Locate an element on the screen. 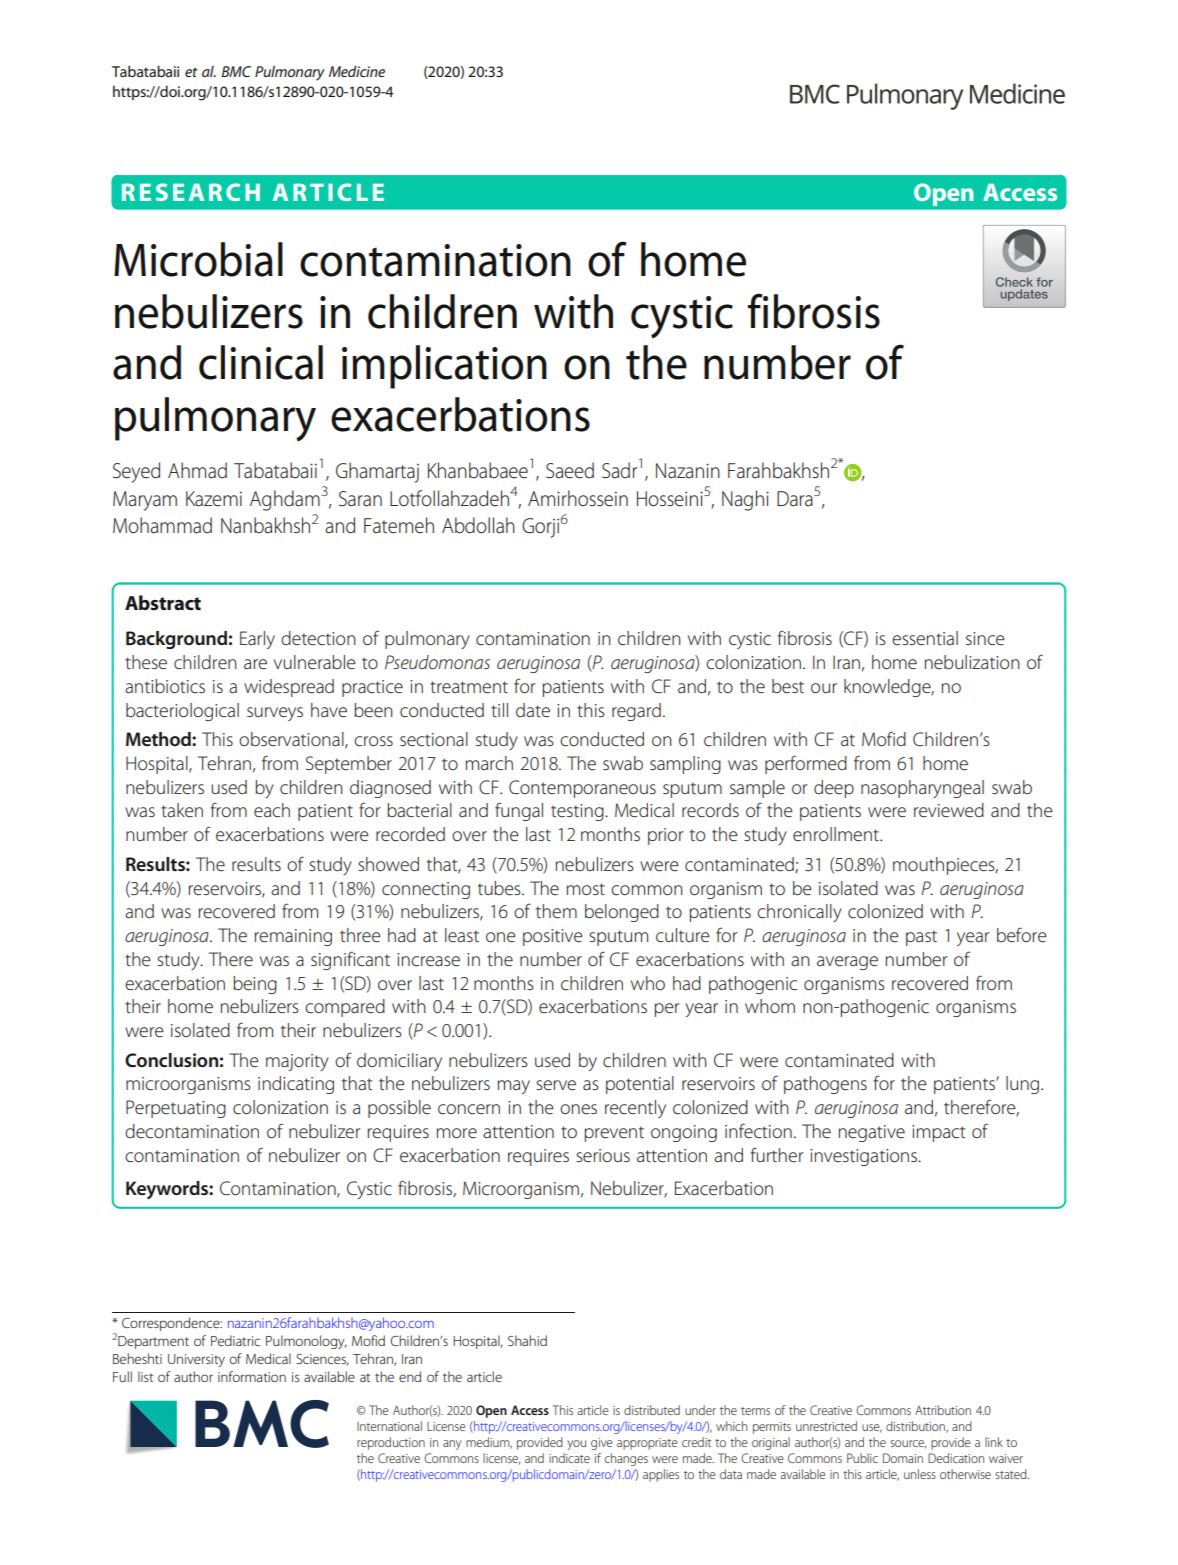  Medicine is located at coordinates (357, 71).
